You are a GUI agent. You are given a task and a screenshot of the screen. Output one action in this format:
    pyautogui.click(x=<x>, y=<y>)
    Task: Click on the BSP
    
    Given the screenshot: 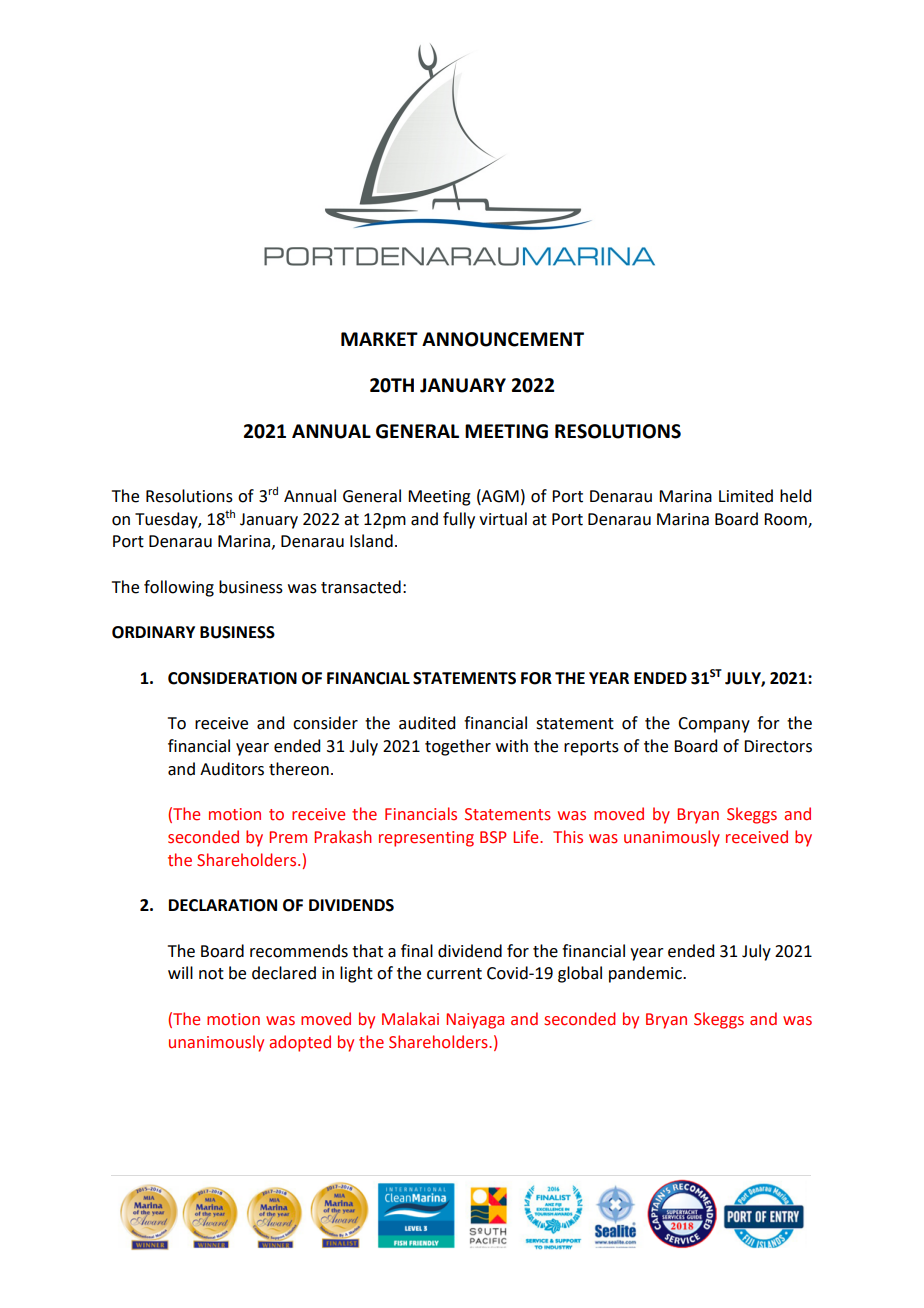 What is the action you would take?
    pyautogui.click(x=493, y=837)
